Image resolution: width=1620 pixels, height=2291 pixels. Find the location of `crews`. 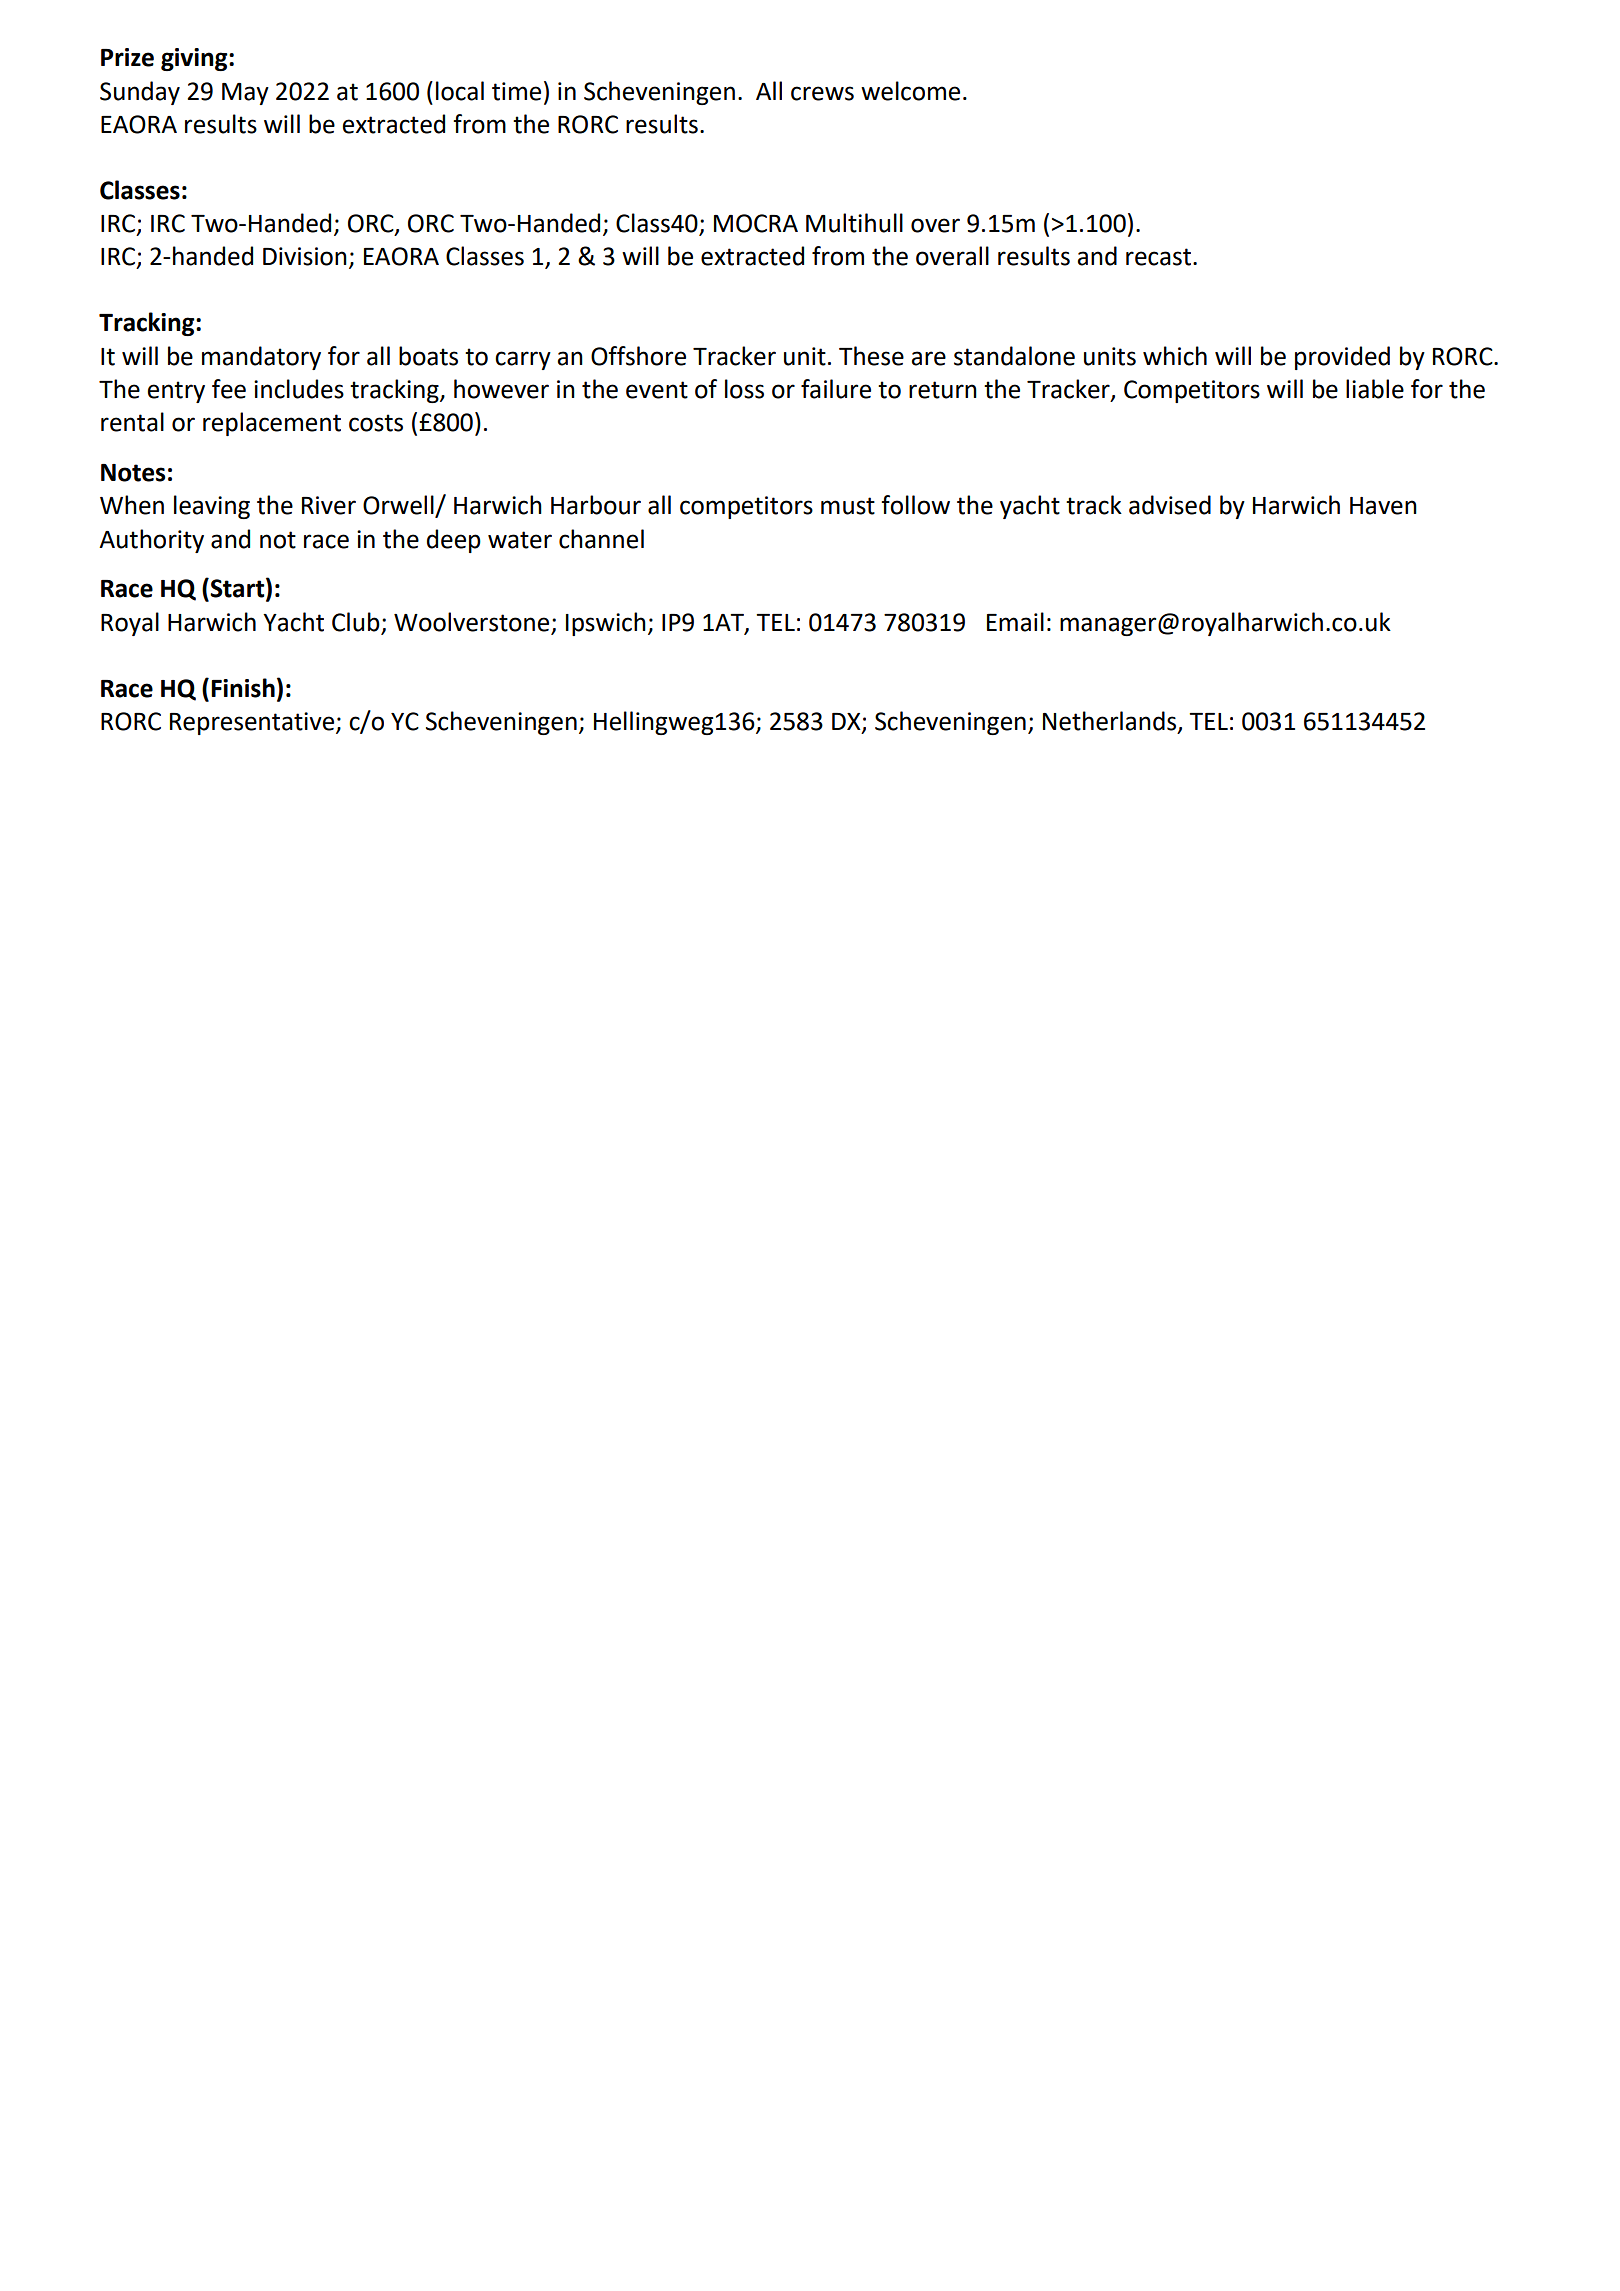

crews is located at coordinates (822, 93).
